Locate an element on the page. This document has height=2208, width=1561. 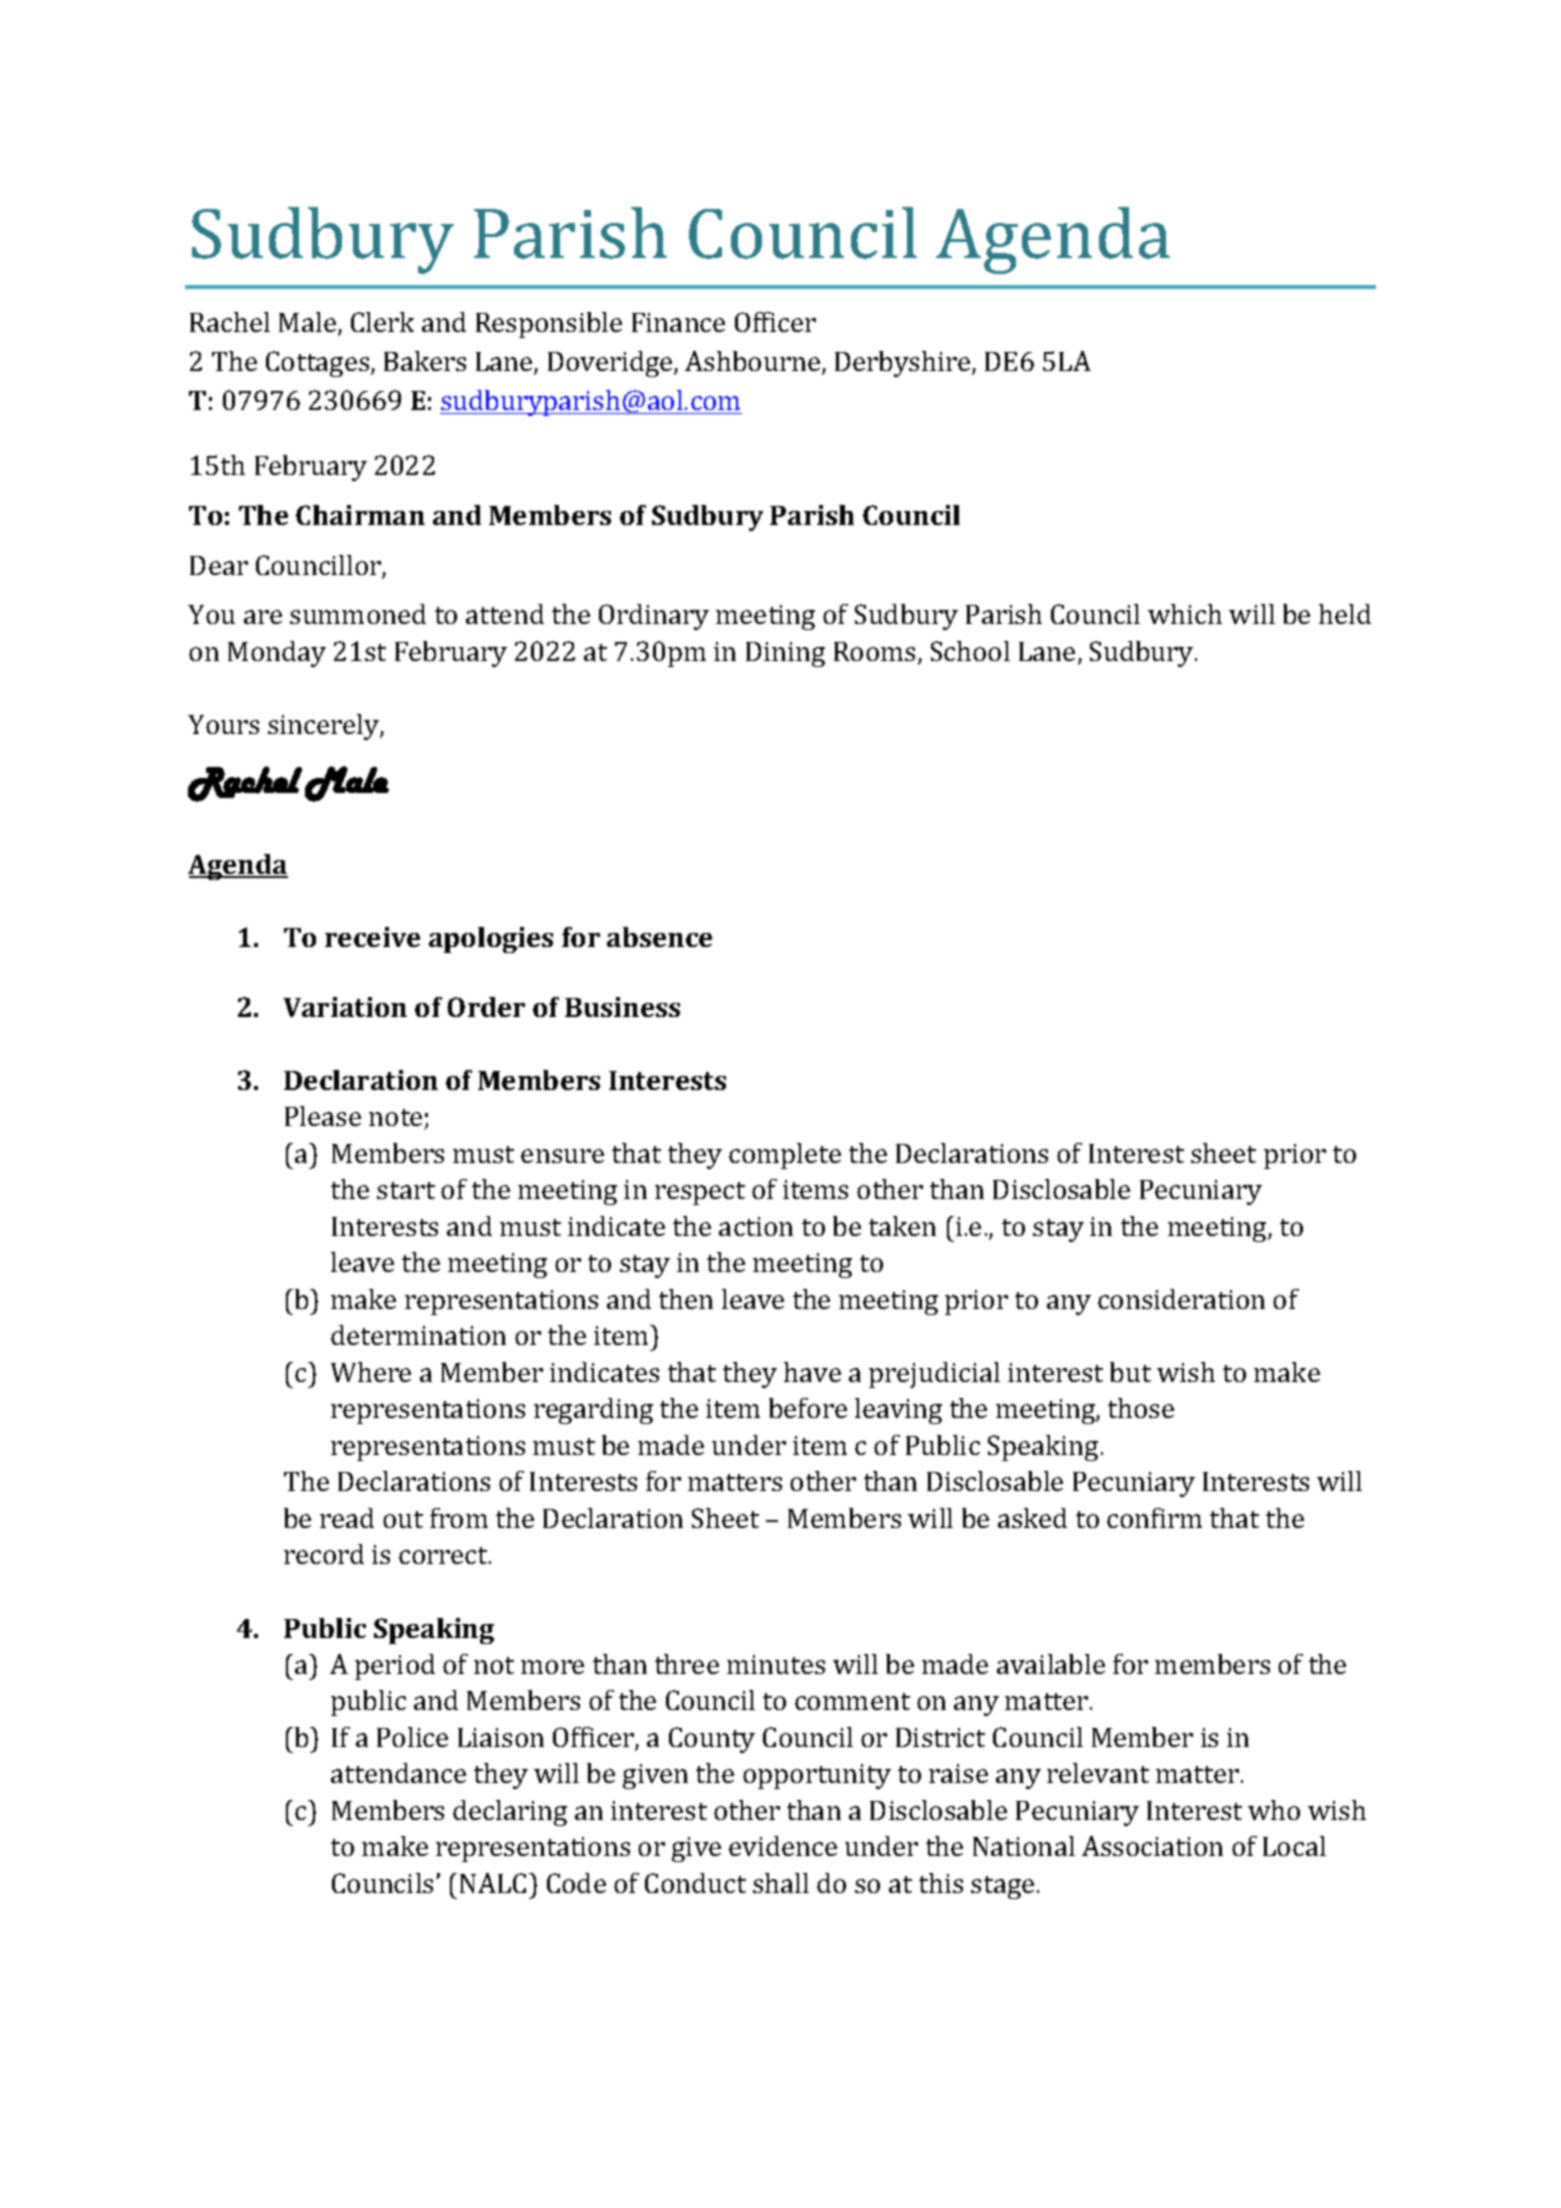
before is located at coordinates (808, 1408).
